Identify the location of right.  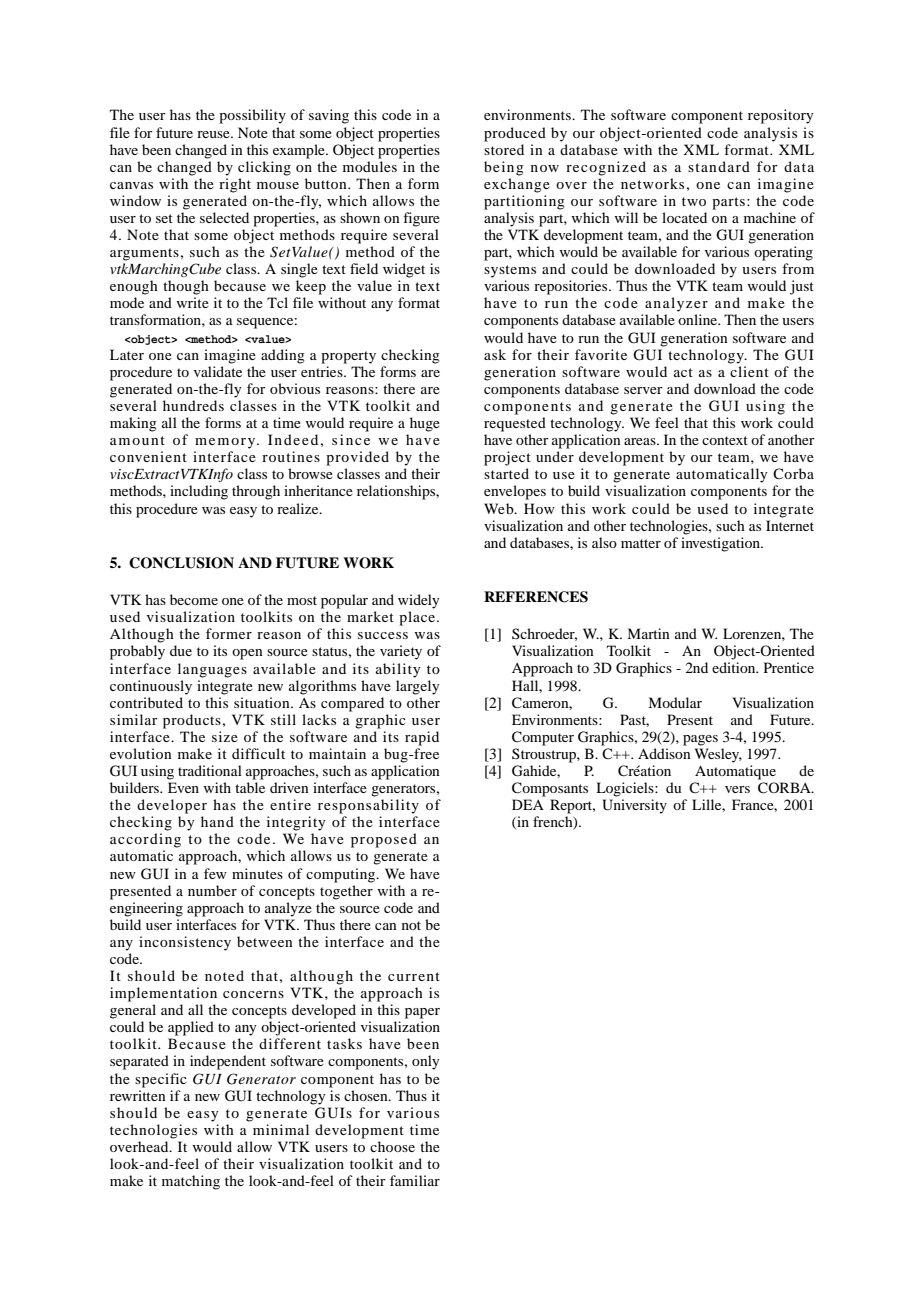
(235, 185).
